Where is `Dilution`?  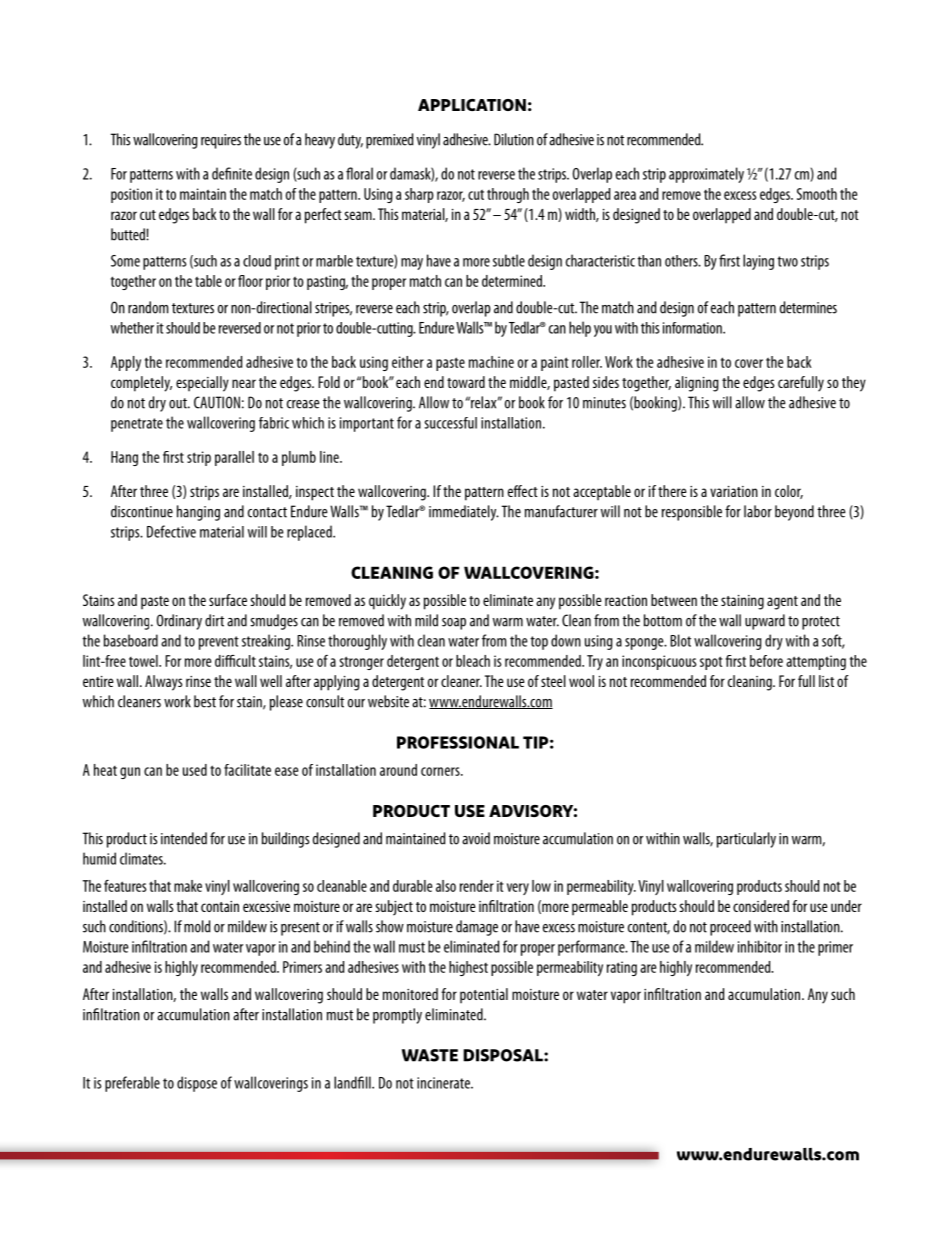
Dilution is located at coordinates (514, 139).
